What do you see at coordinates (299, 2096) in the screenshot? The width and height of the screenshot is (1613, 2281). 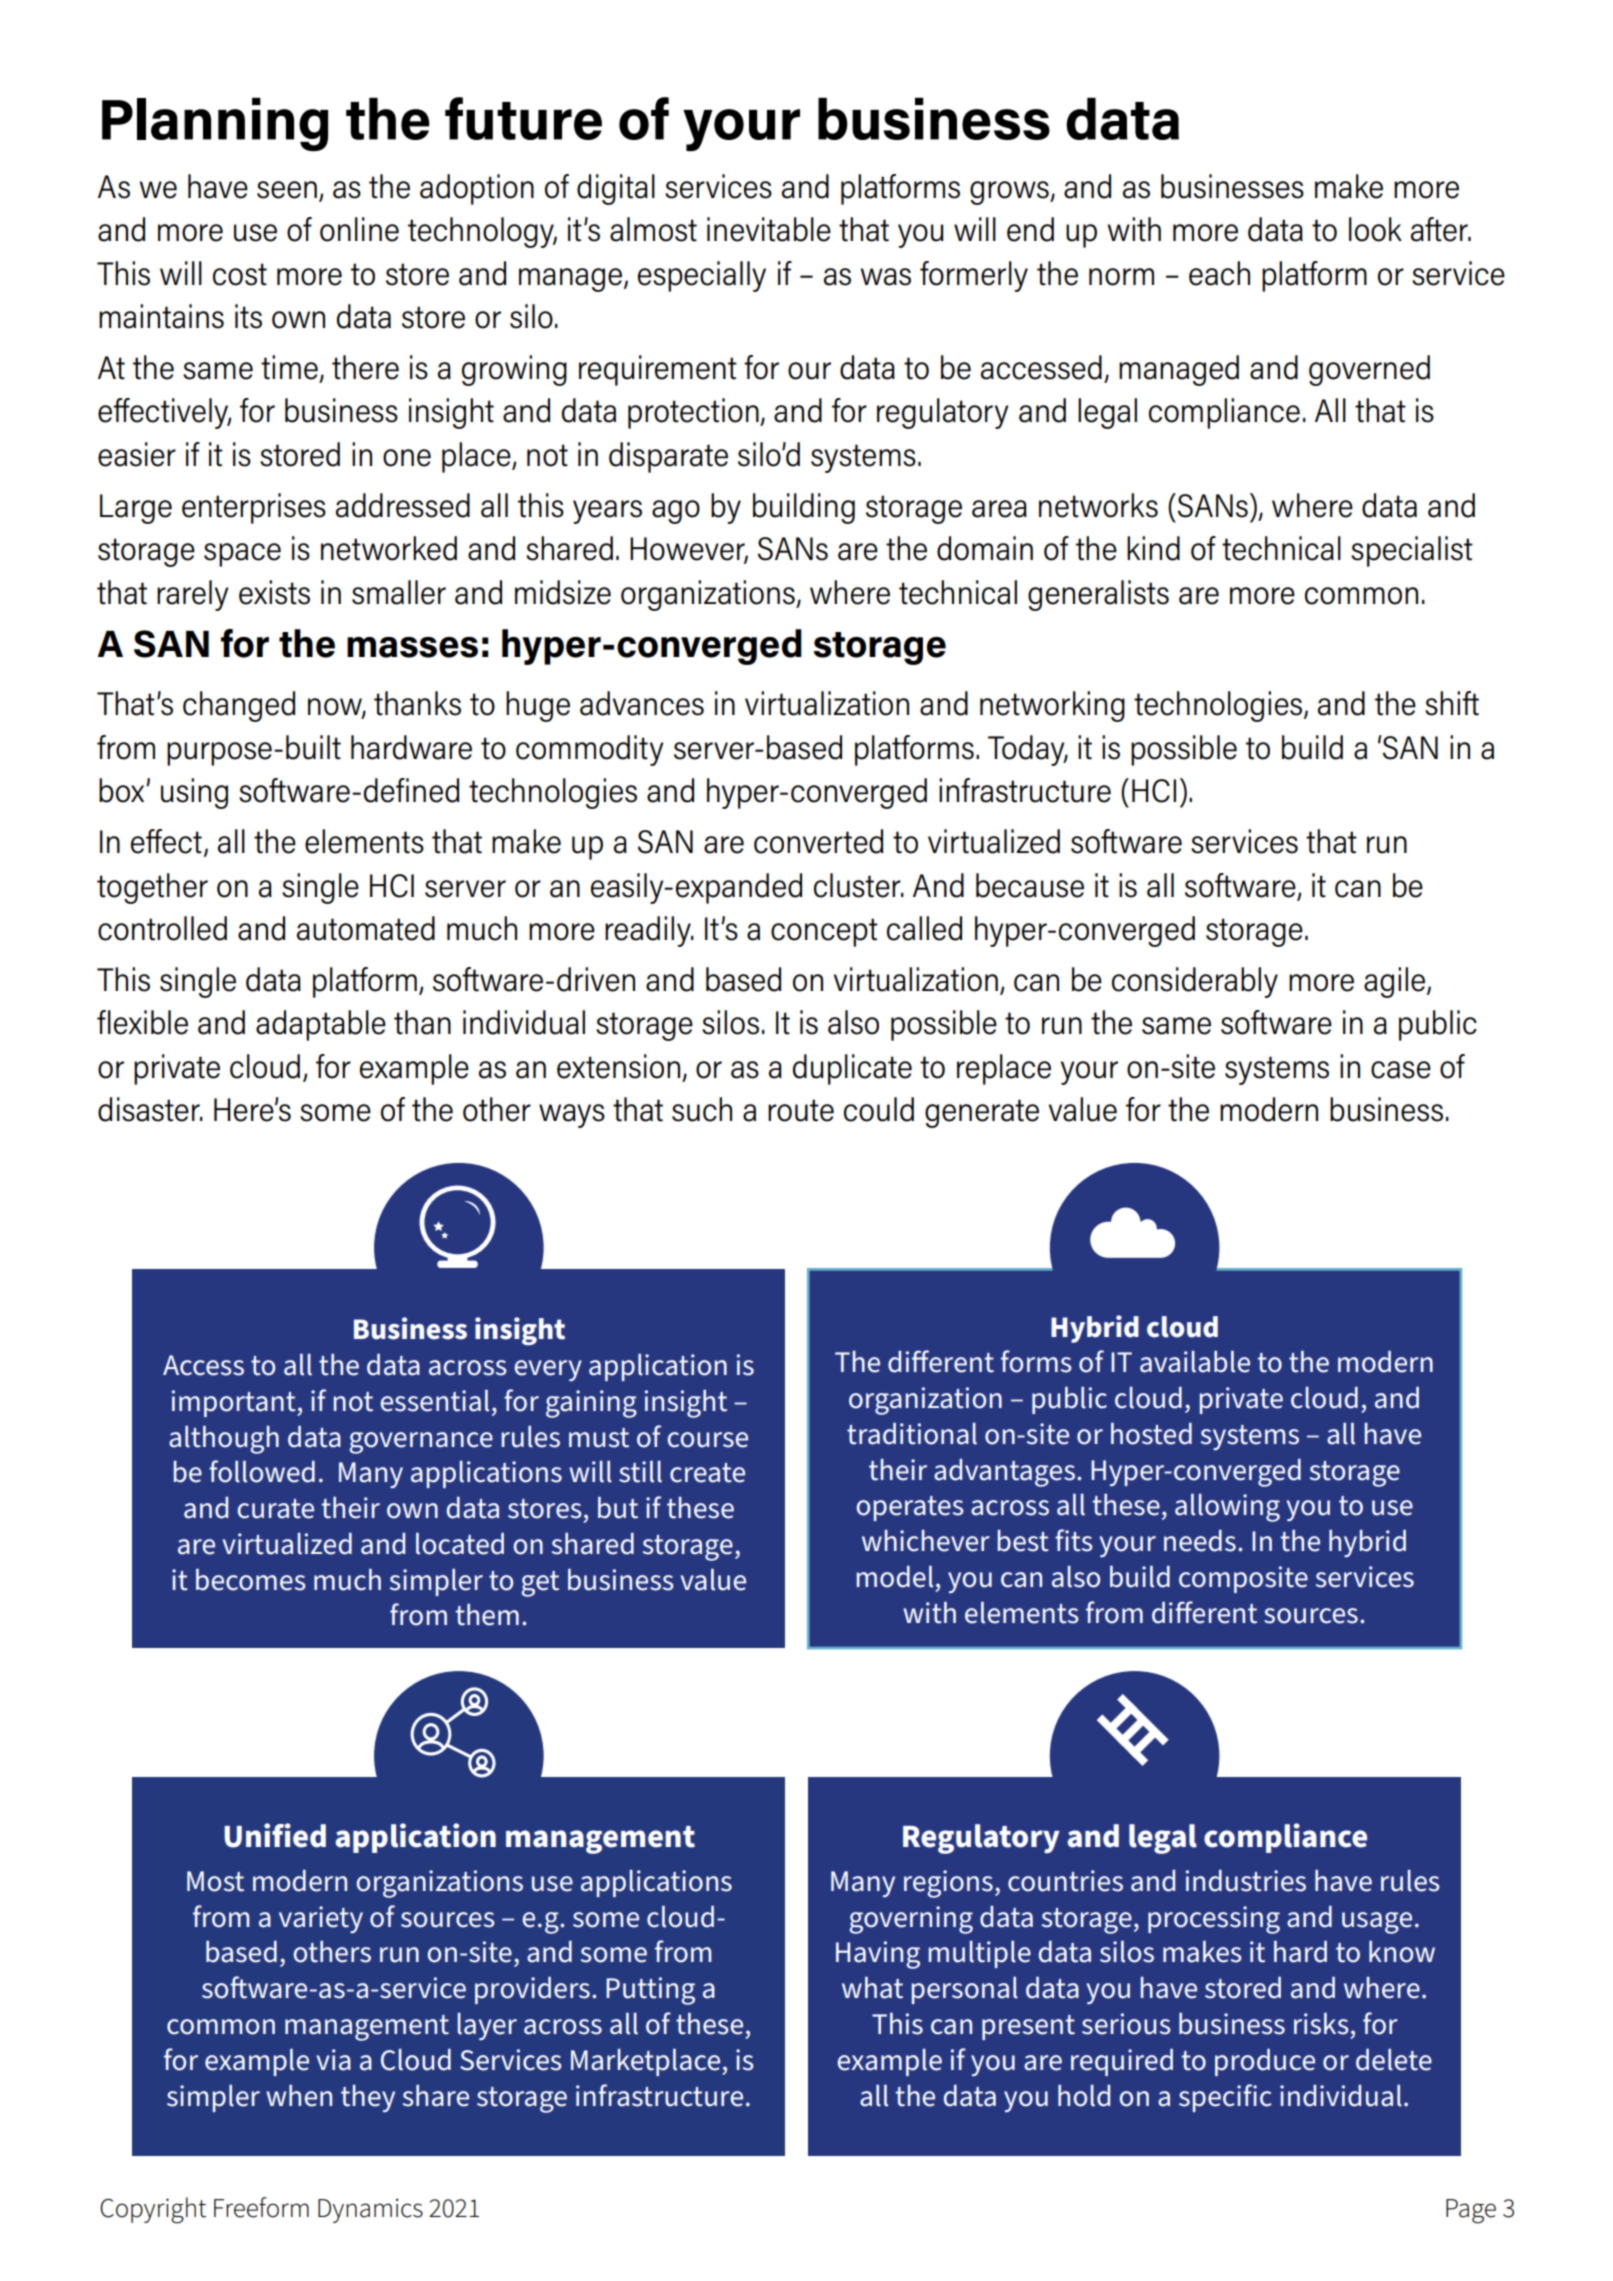 I see `when` at bounding box center [299, 2096].
